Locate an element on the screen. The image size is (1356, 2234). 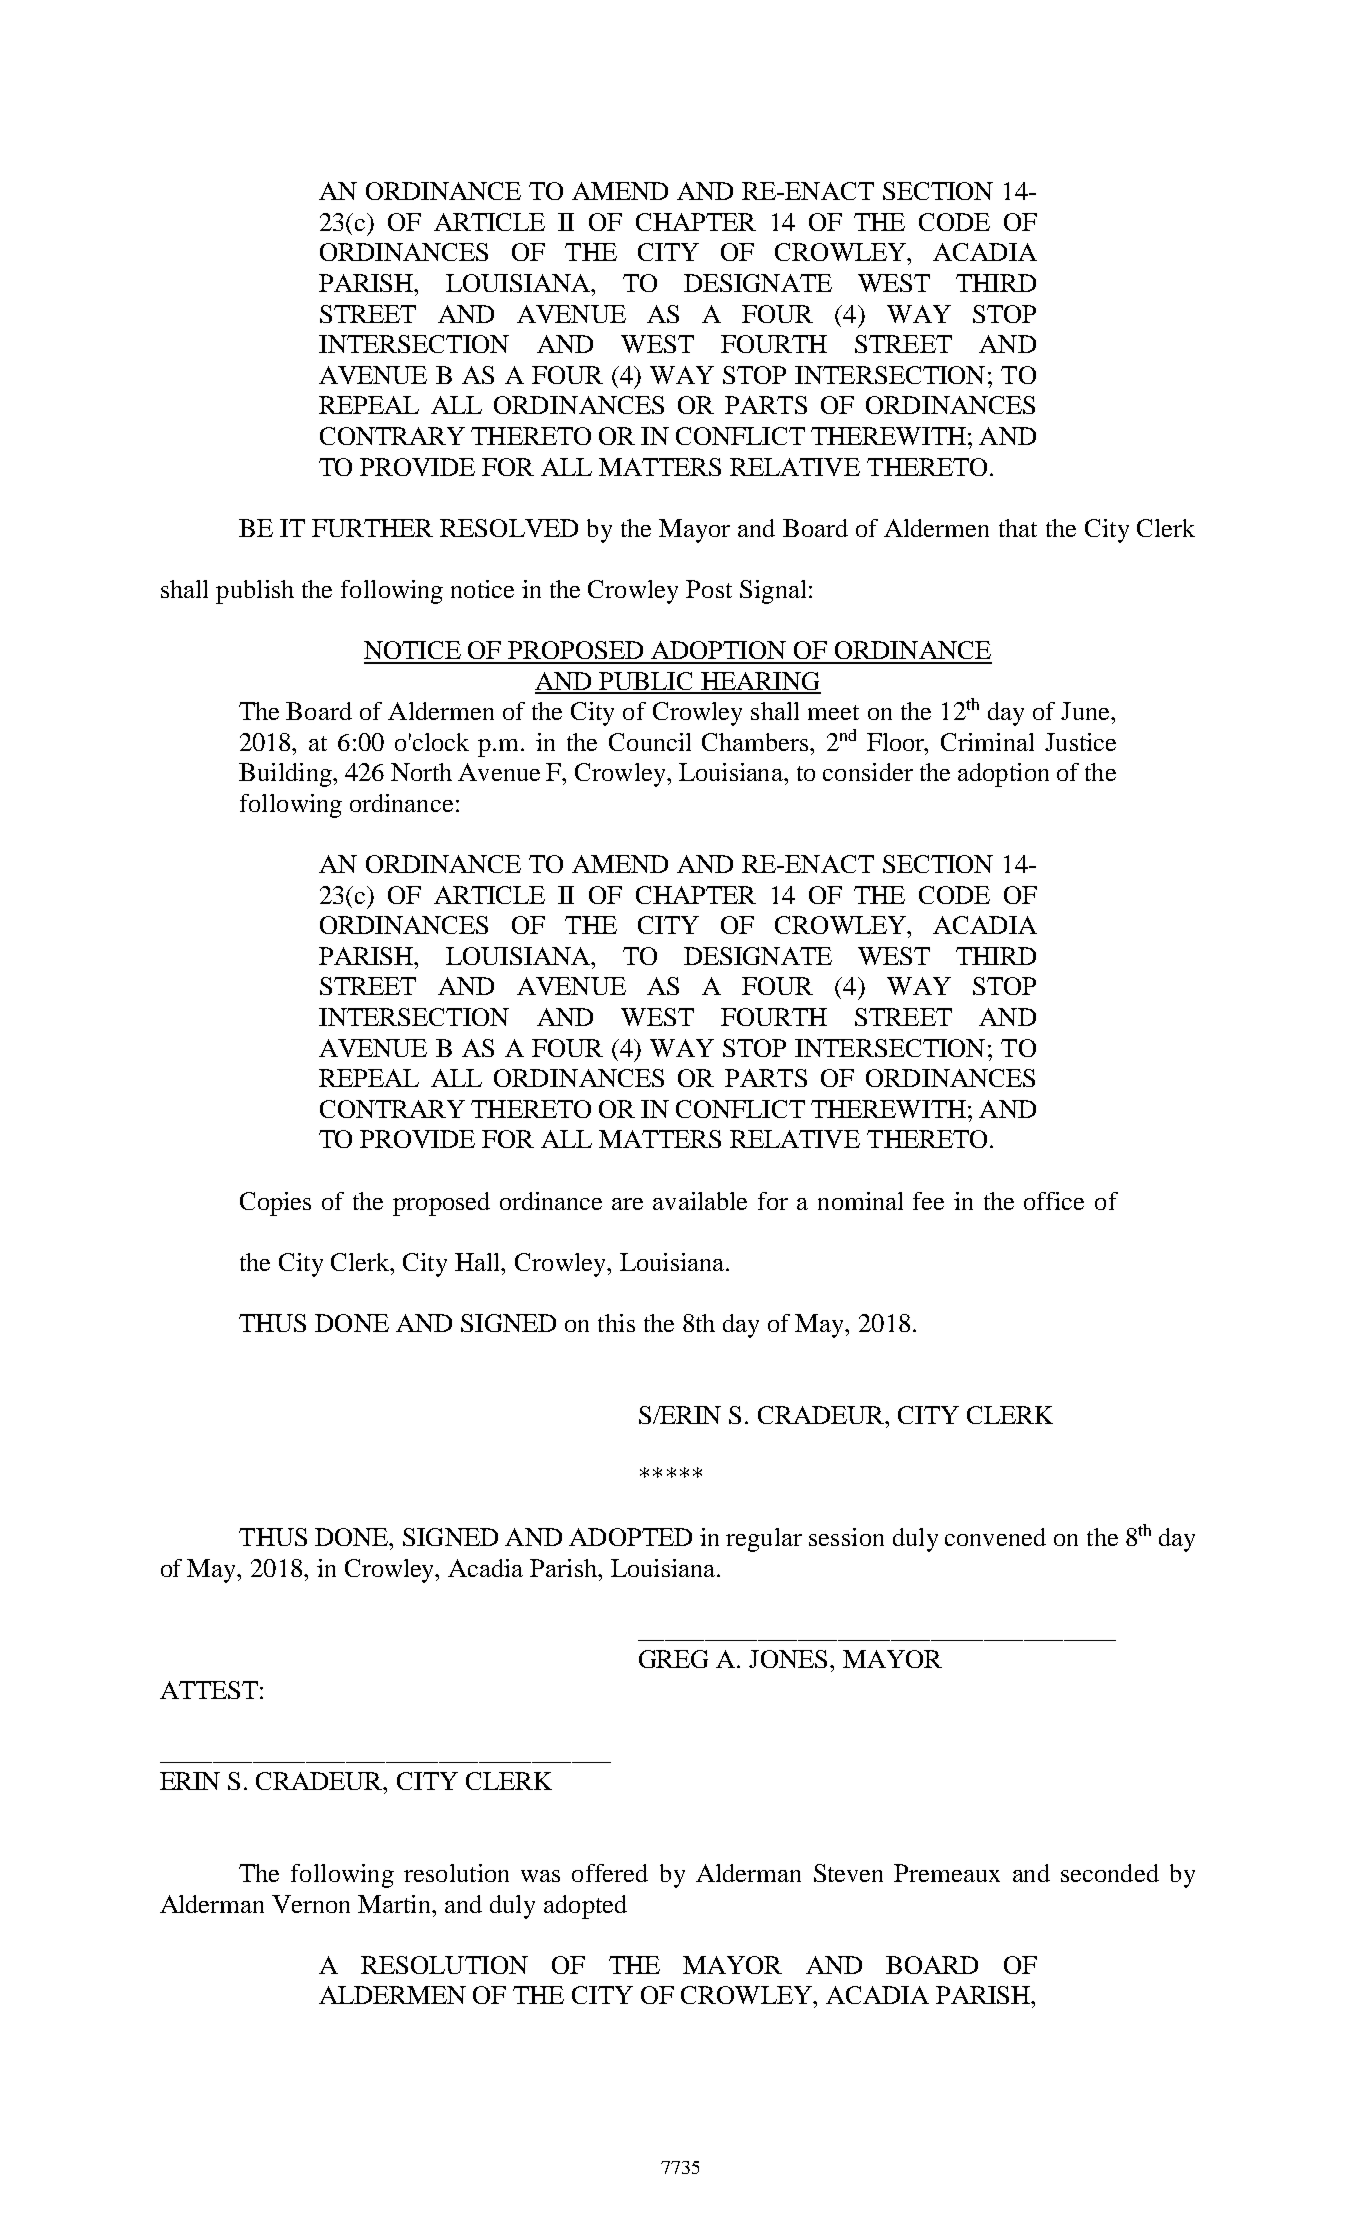
office is located at coordinates (1054, 1201).
